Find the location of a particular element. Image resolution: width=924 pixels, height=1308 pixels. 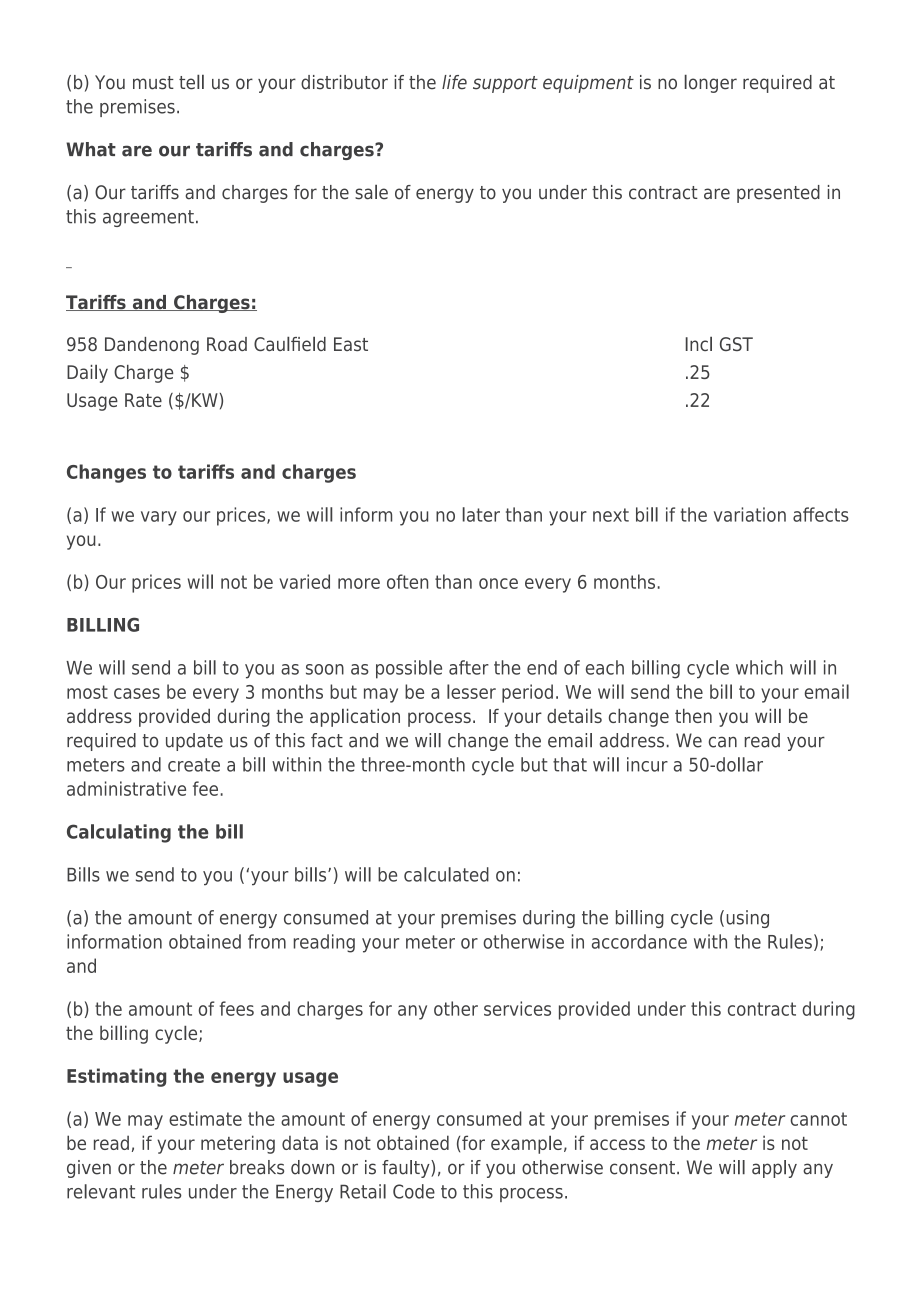

tell is located at coordinates (191, 82).
